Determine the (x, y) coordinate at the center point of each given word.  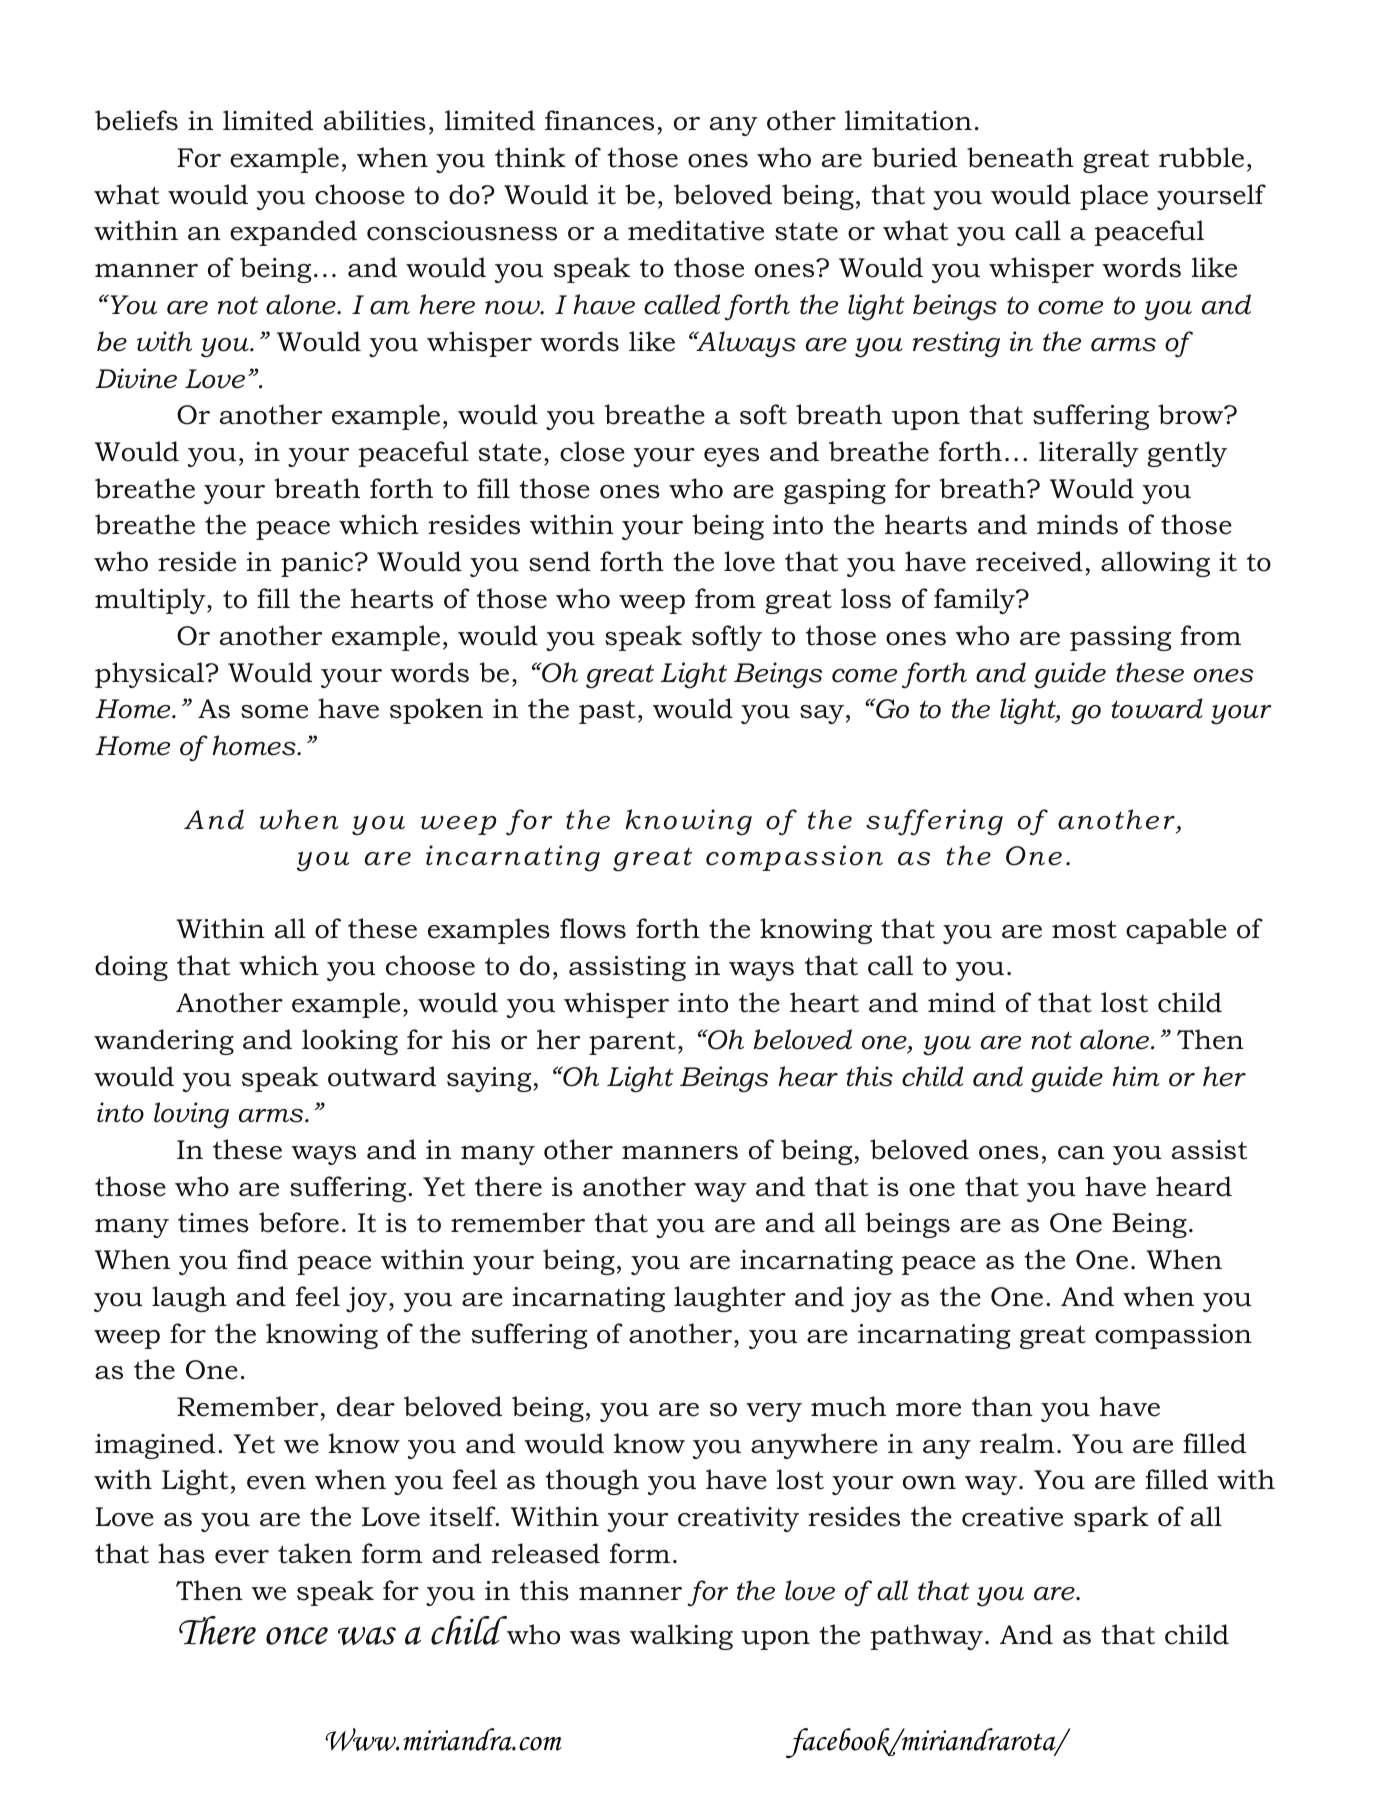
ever (242, 1557)
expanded (293, 233)
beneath (1020, 157)
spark (1111, 1519)
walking (681, 1637)
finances (599, 120)
